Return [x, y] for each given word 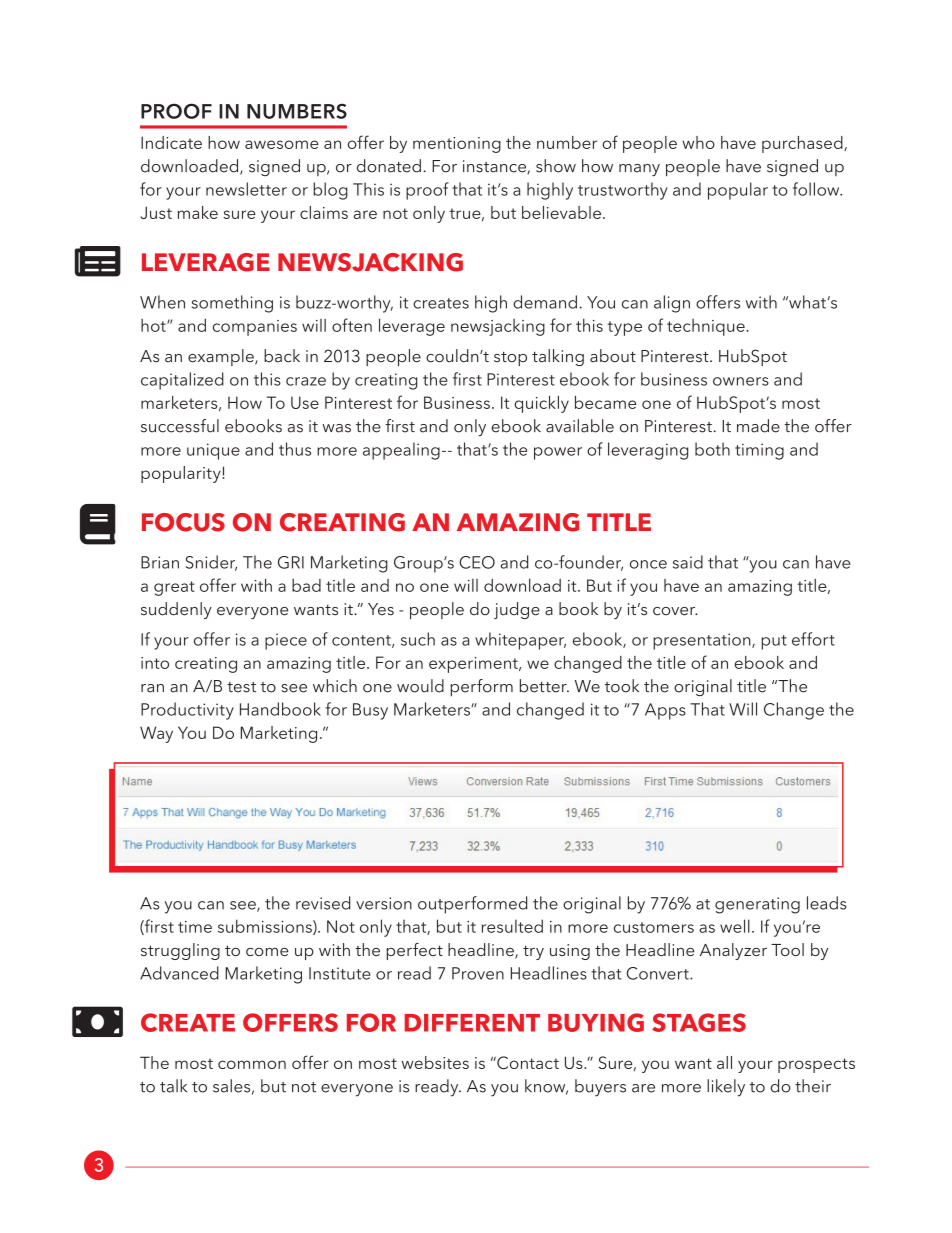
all [724, 1062]
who [698, 142]
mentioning [457, 145]
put [774, 642]
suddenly [176, 610]
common [252, 1064]
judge [517, 610]
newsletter [246, 189]
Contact [527, 1062]
